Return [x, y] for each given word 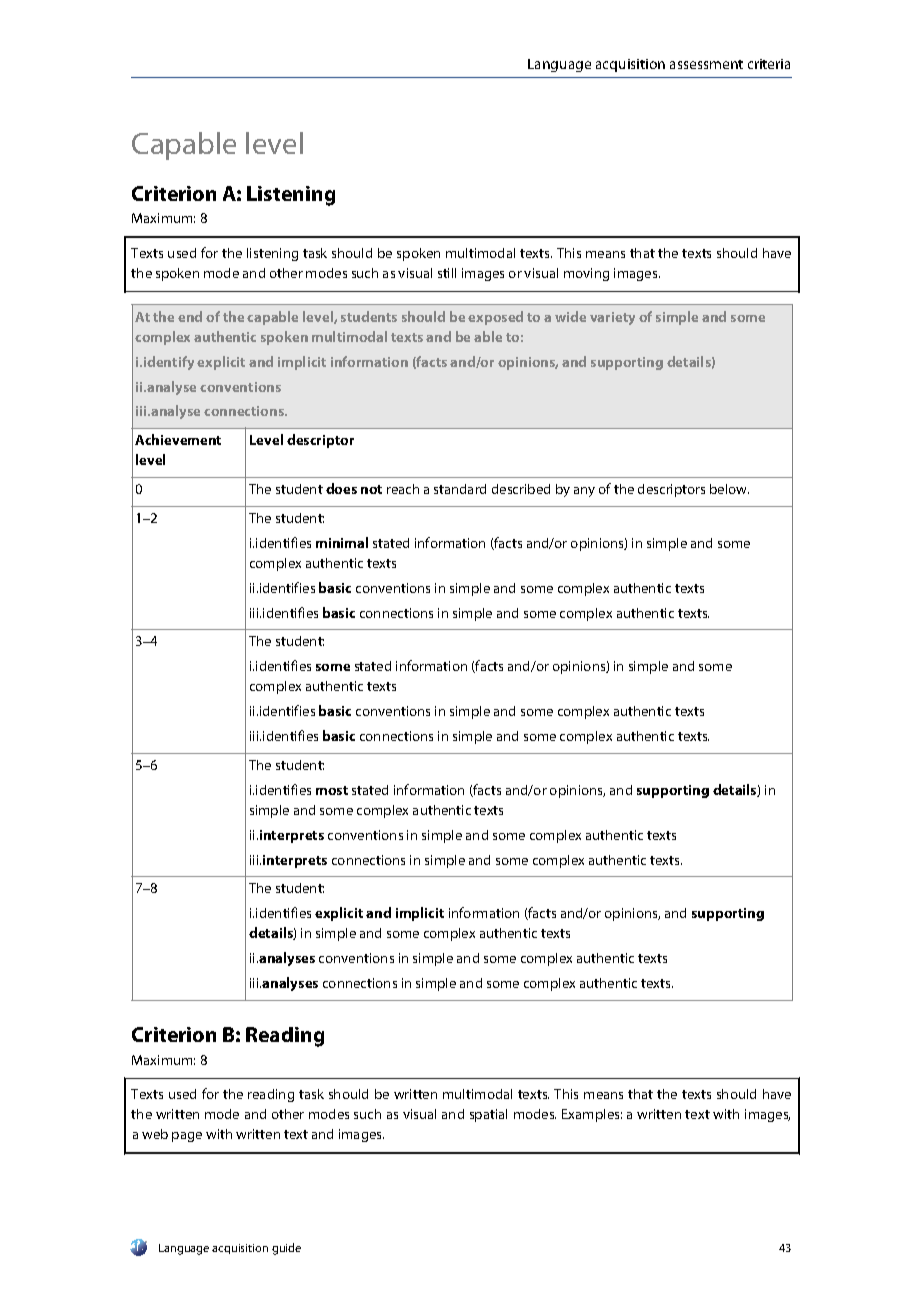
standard [460, 489]
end [190, 316]
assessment [706, 64]
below [729, 489]
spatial [488, 1115]
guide [286, 1249]
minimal [342, 542]
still [447, 273]
